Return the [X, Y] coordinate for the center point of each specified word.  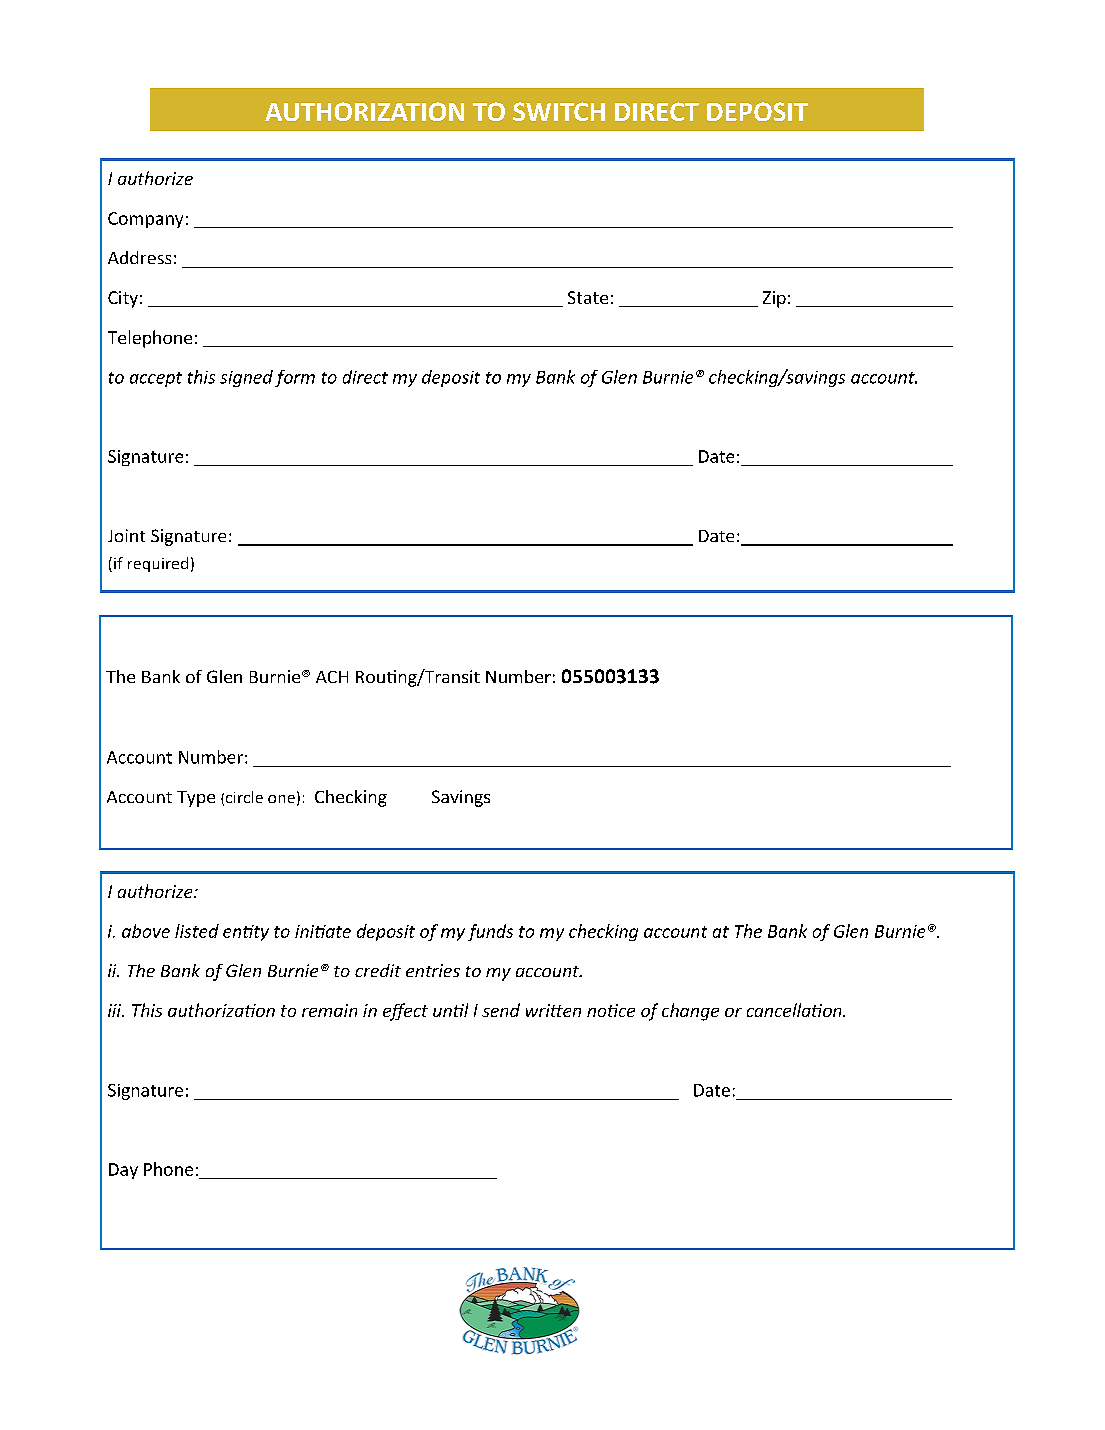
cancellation [795, 1010]
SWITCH [559, 111]
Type [196, 799]
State [588, 297]
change [690, 1012]
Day [123, 1171]
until [450, 1010]
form [295, 378]
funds [490, 932]
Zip [774, 299]
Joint [126, 535]
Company [145, 220]
